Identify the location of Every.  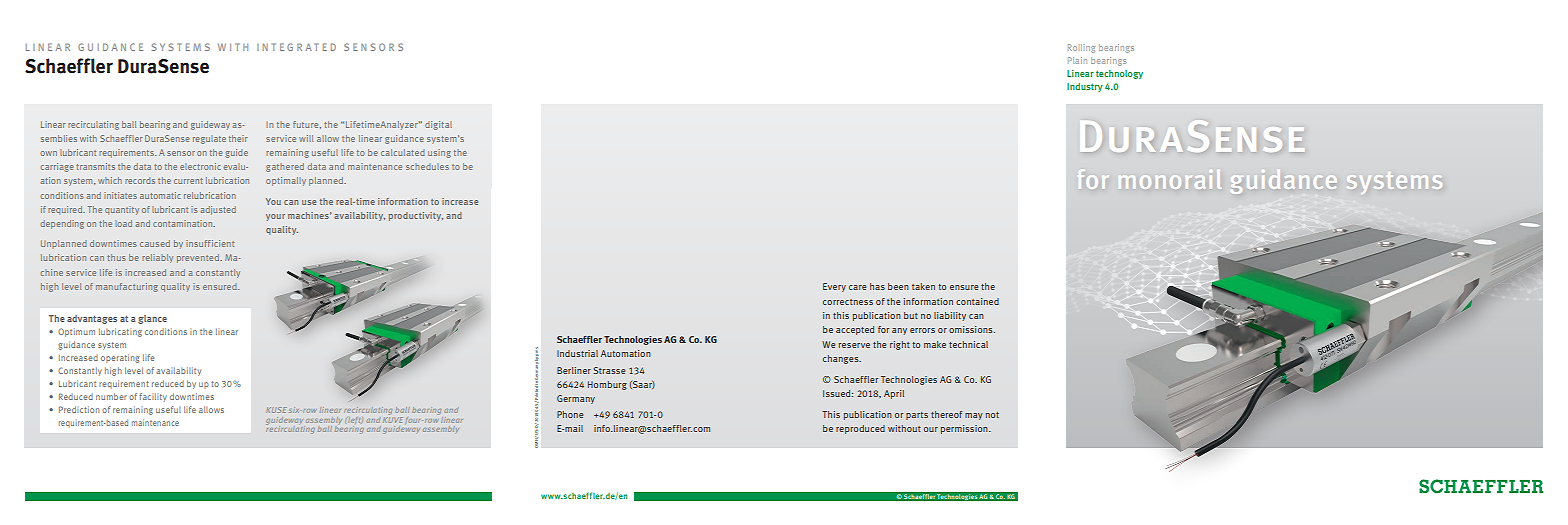
(834, 287).
